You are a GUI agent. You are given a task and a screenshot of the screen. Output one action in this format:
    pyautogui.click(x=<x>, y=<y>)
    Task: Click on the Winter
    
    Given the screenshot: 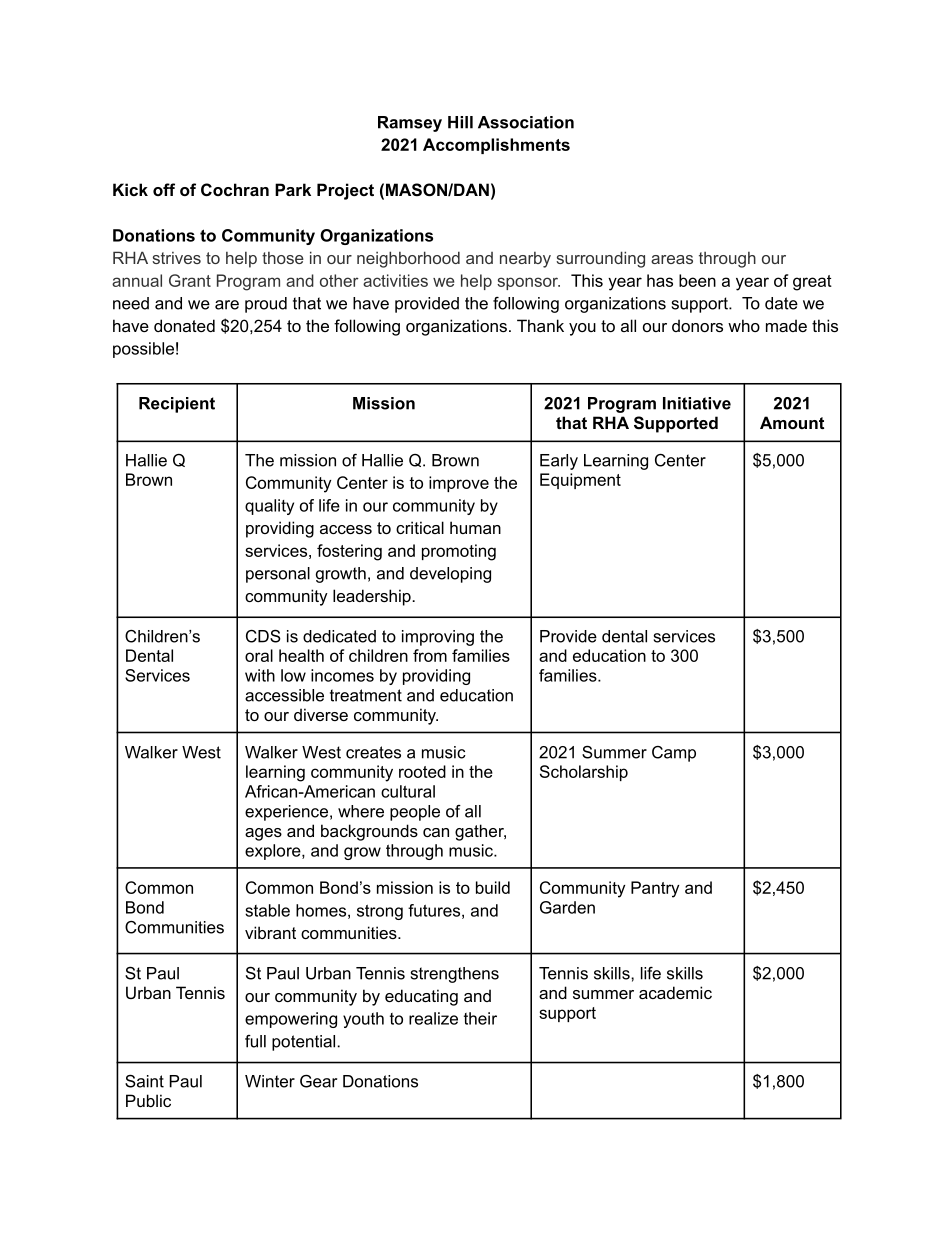 What is the action you would take?
    pyautogui.click(x=270, y=1081)
